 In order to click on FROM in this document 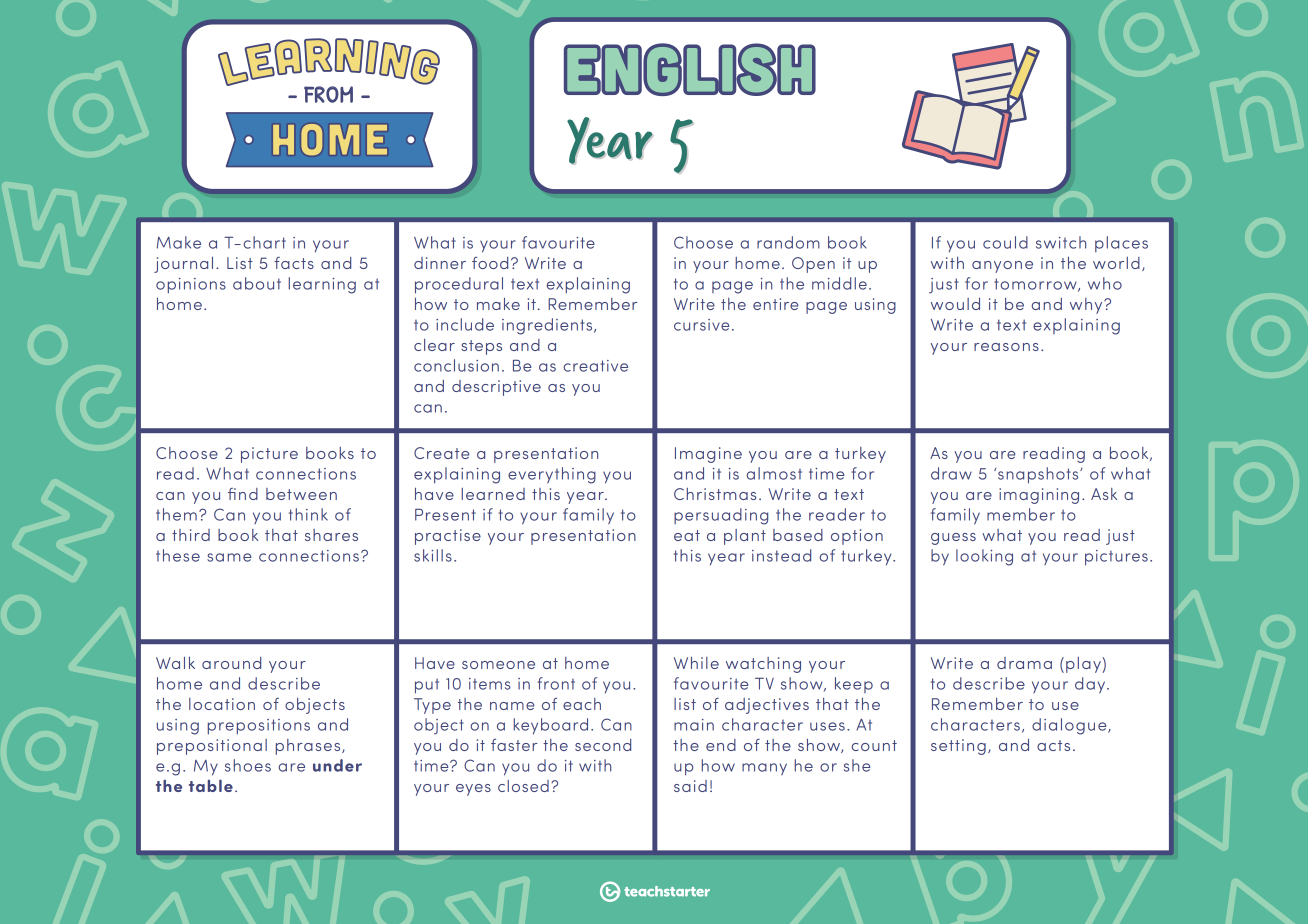, I will do `click(328, 94)`.
